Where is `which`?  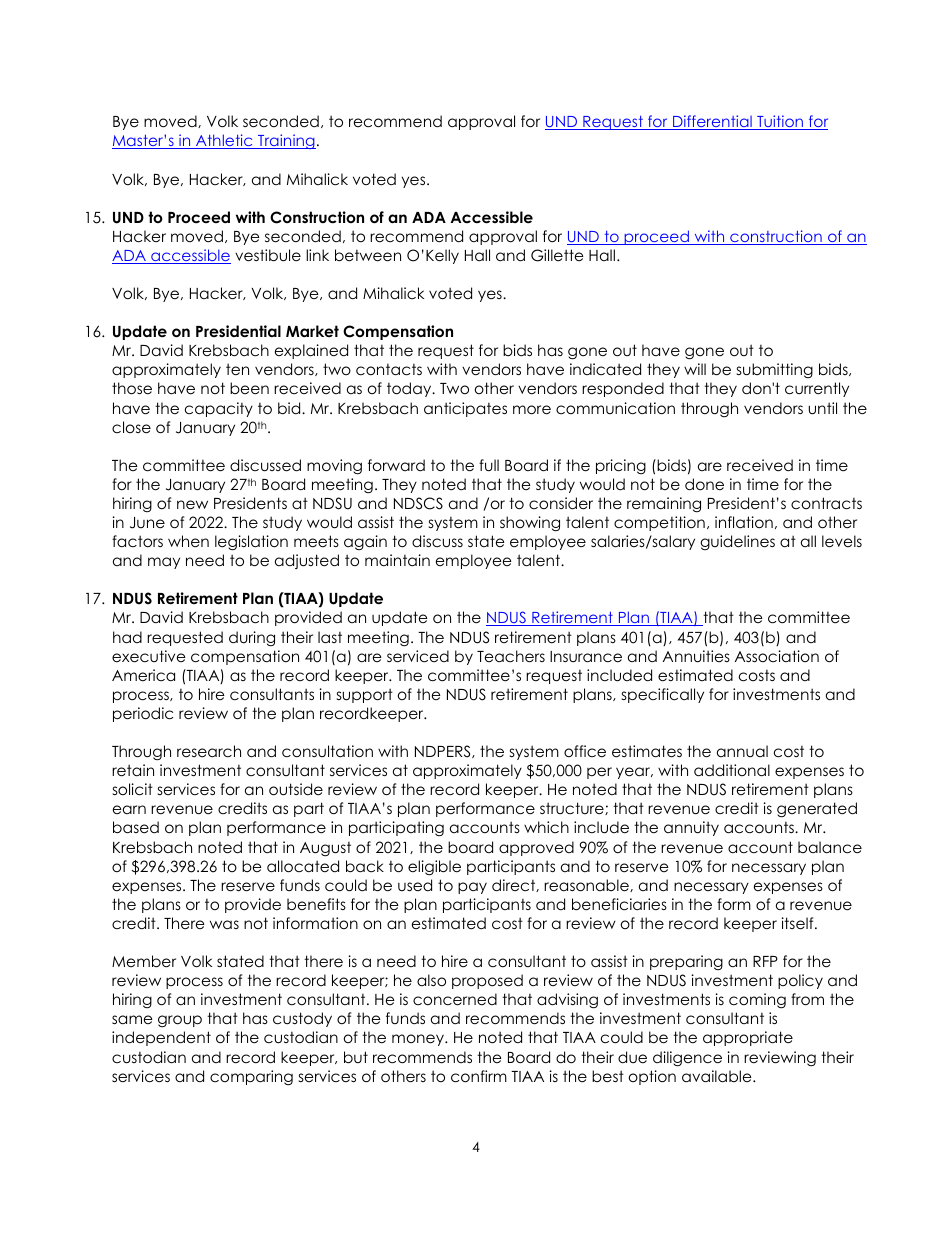
which is located at coordinates (546, 827).
